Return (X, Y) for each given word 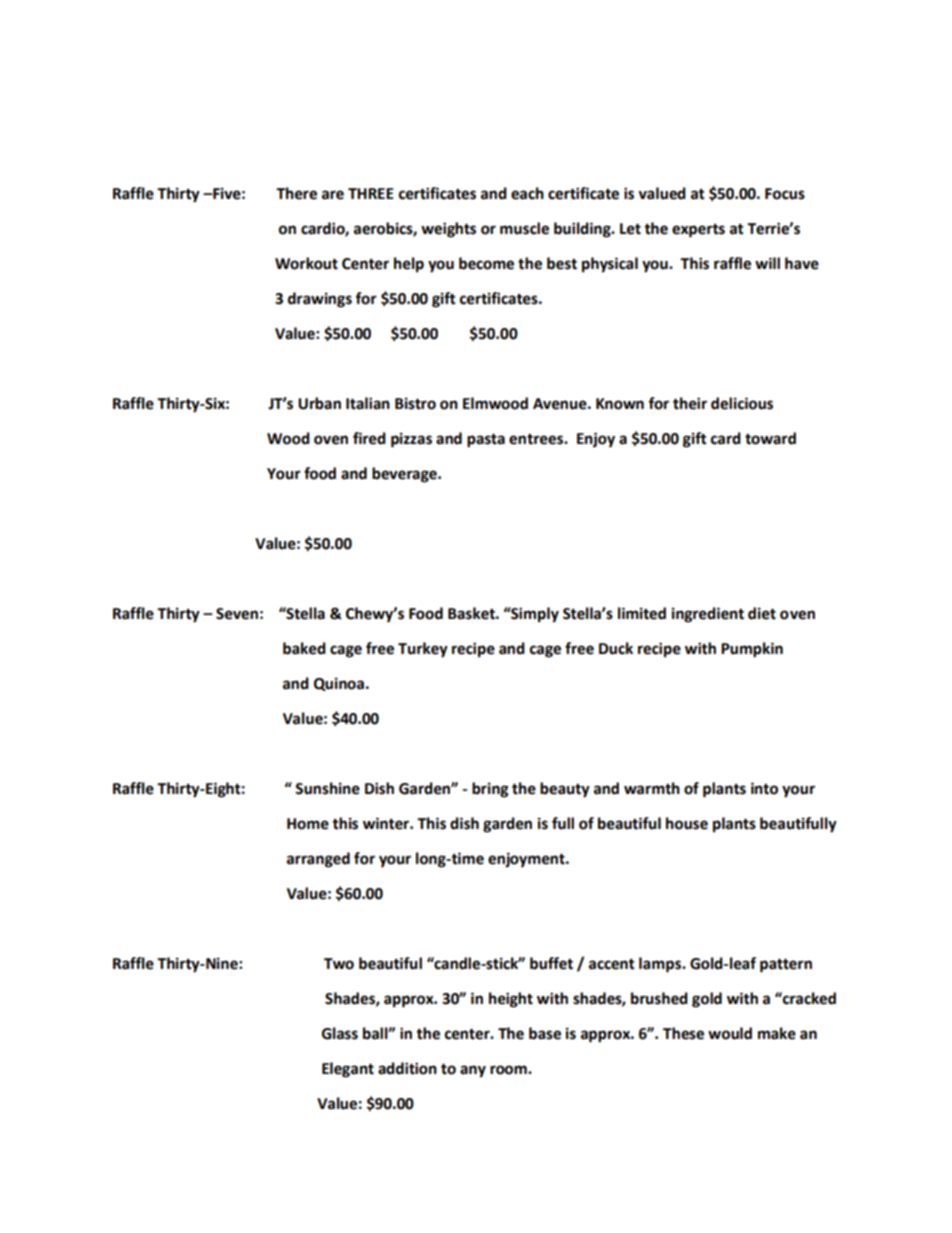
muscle (524, 228)
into (764, 788)
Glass (340, 1033)
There (296, 193)
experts (698, 231)
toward (770, 438)
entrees (537, 439)
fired (369, 438)
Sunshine (327, 788)
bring (490, 790)
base (545, 1033)
